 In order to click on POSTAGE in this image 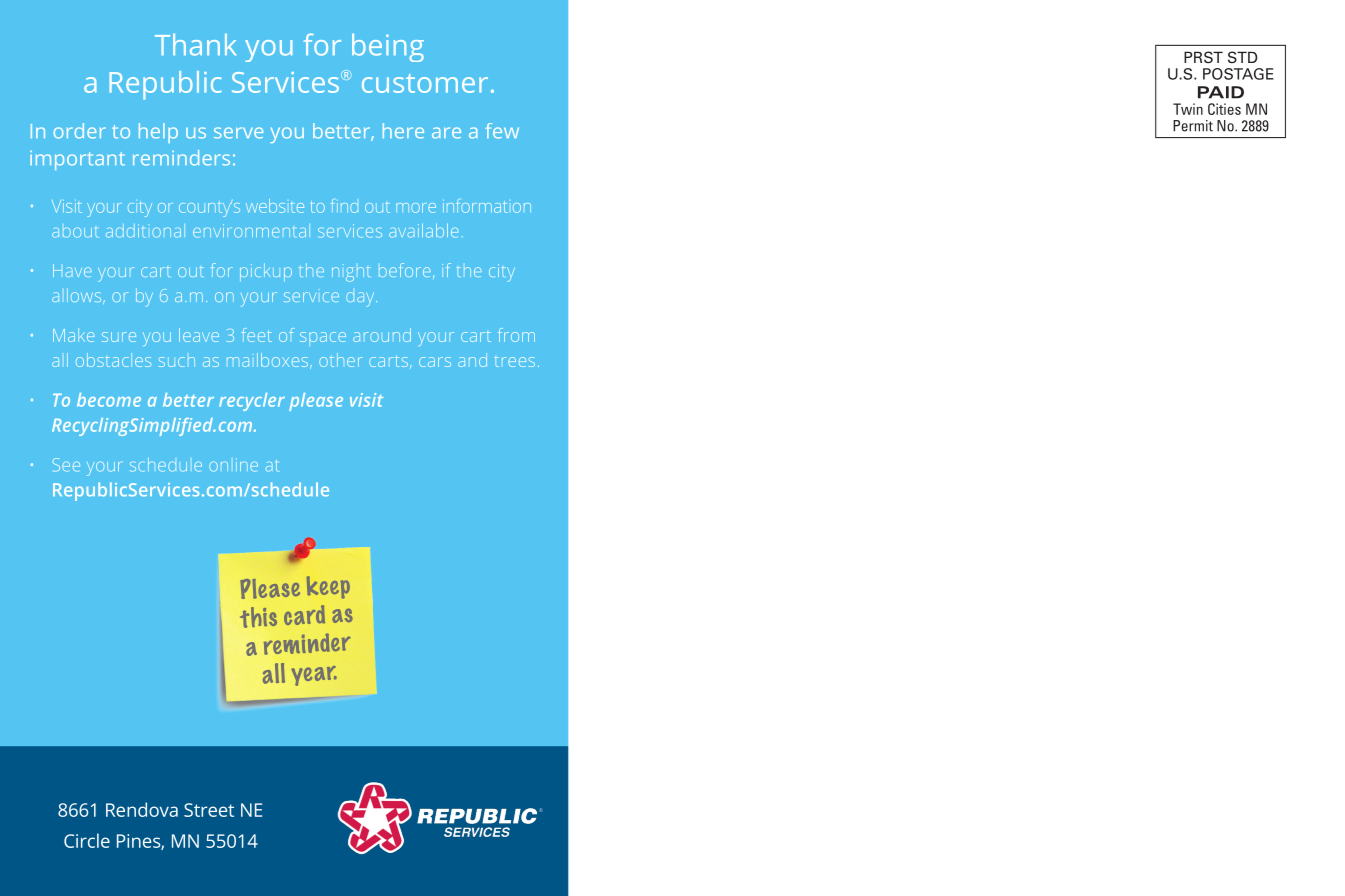, I will do `click(1238, 74)`.
